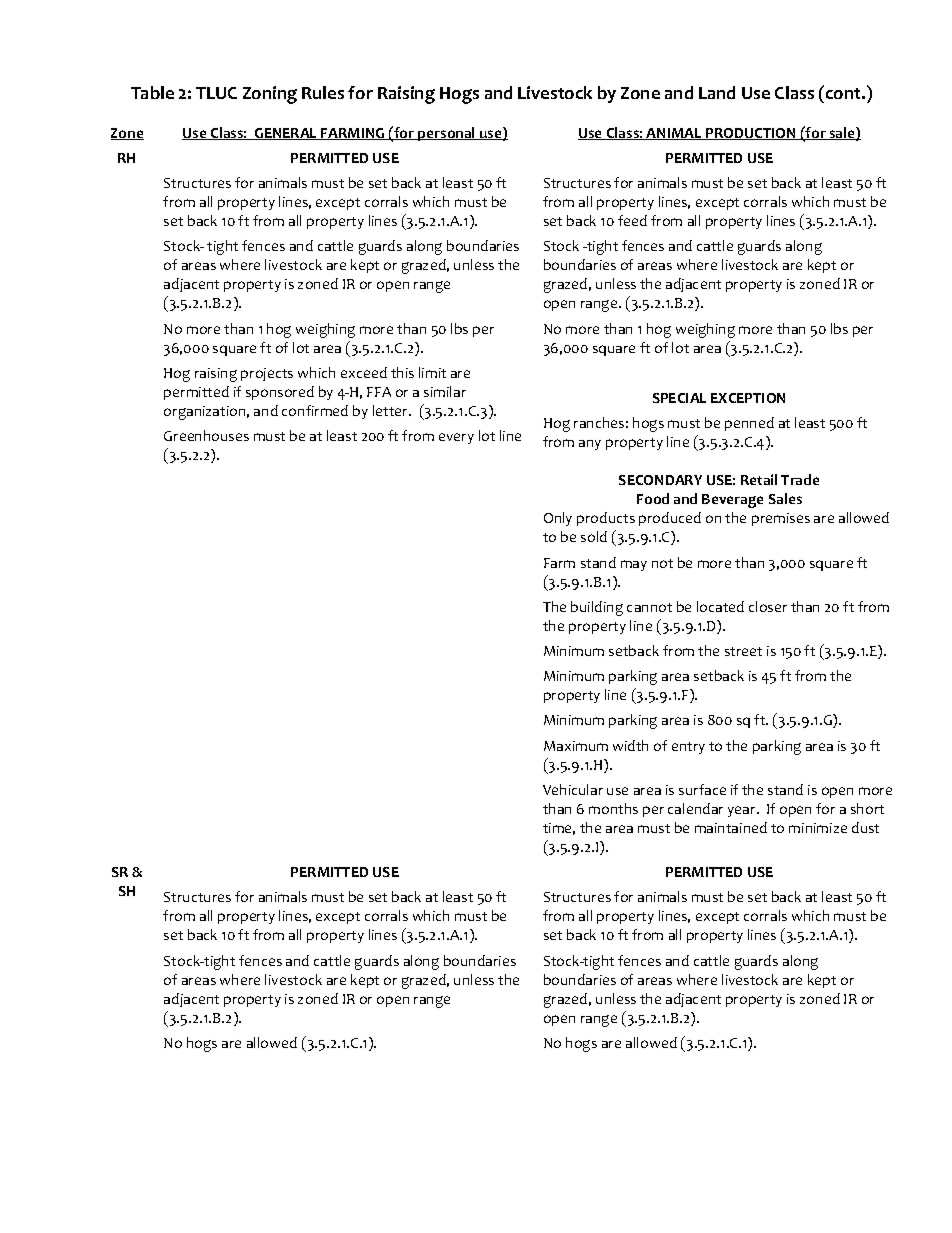  I want to click on penned, so click(749, 424).
